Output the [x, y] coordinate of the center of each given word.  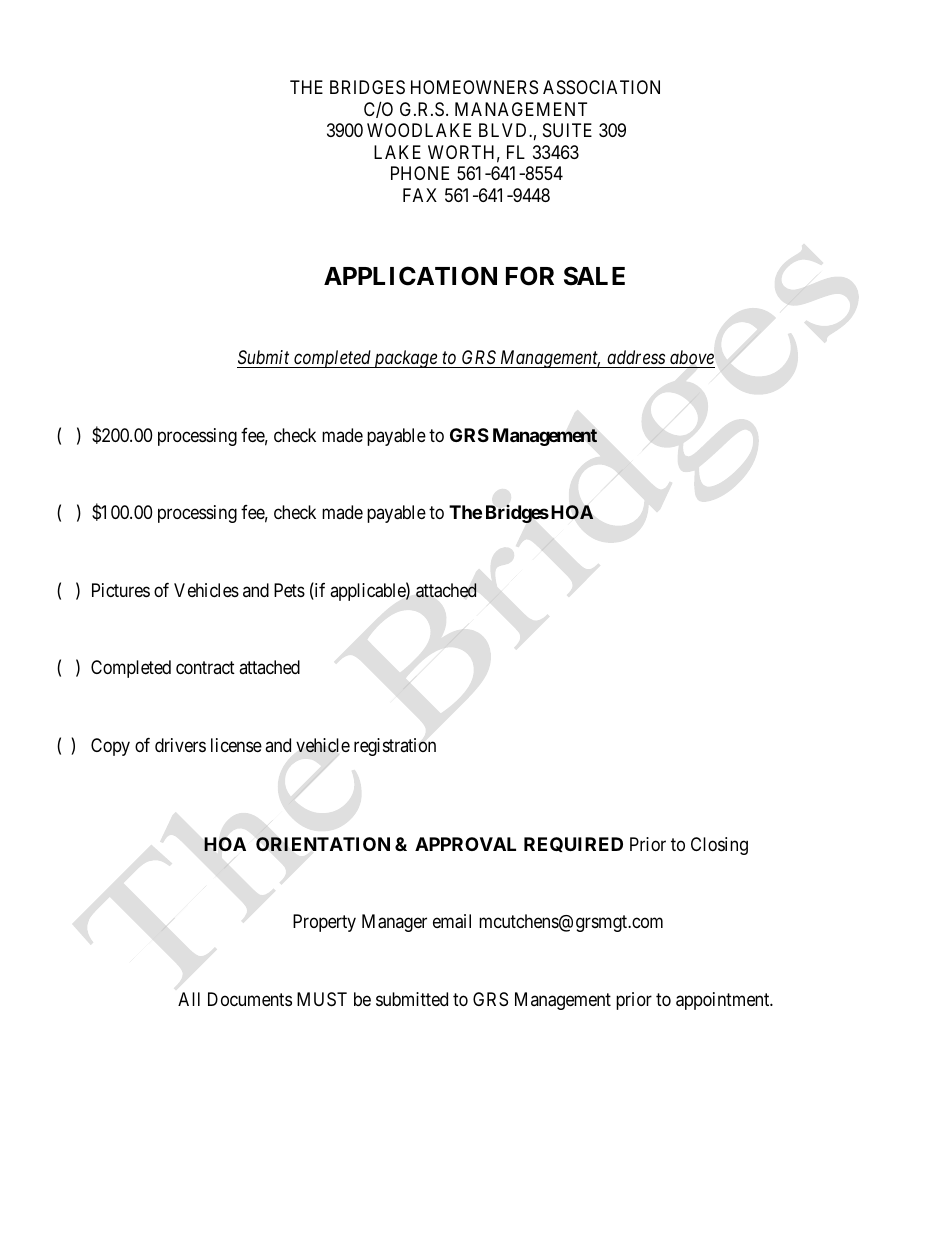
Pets [289, 590]
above [692, 357]
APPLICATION [410, 276]
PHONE [420, 173]
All [189, 999]
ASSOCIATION [601, 87]
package [405, 359]
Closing [719, 846]
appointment [724, 1001]
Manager [394, 923]
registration [395, 747]
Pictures [121, 590]
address [636, 357]
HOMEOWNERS [474, 87]
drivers [180, 745]
